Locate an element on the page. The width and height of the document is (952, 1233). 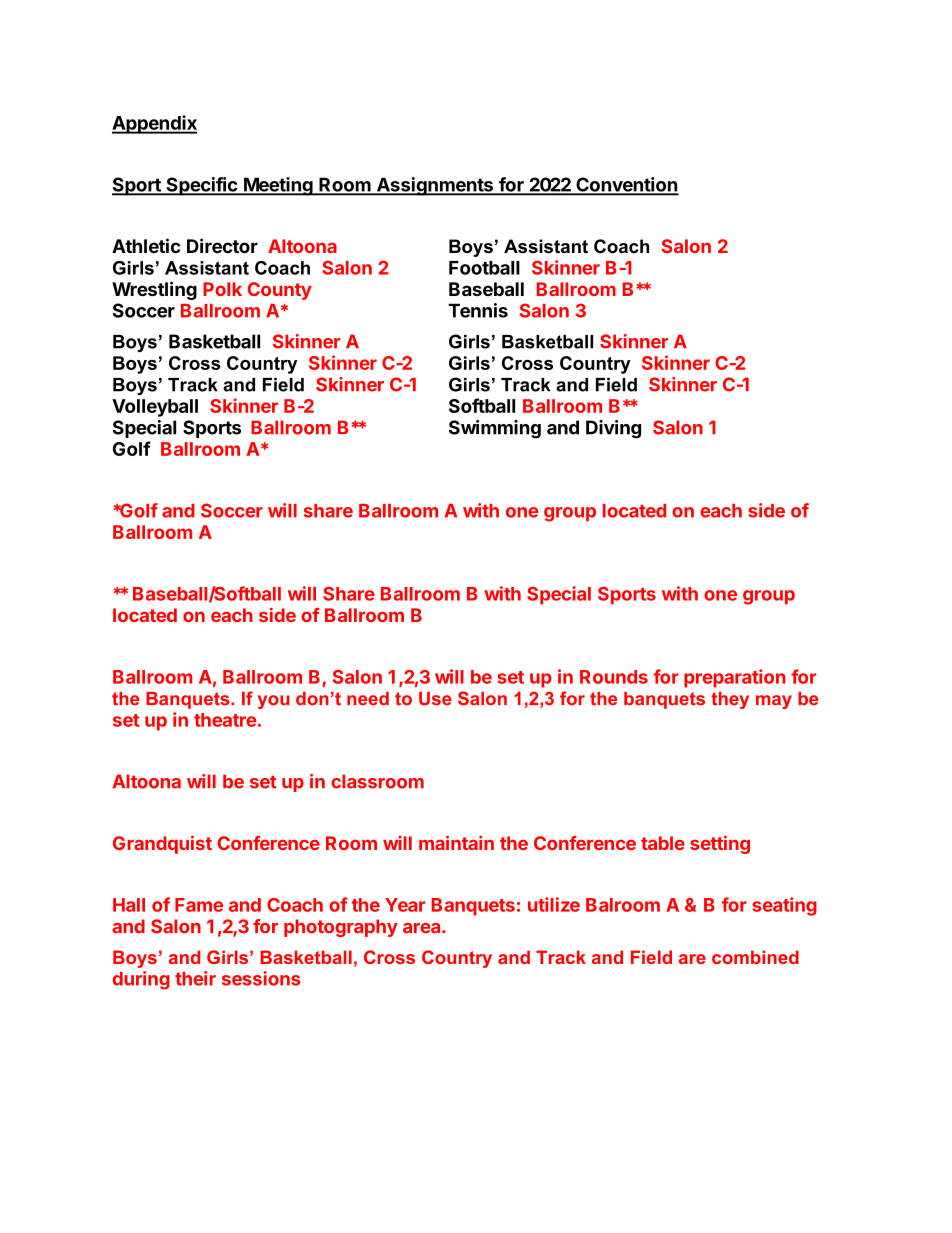
they is located at coordinates (730, 700).
